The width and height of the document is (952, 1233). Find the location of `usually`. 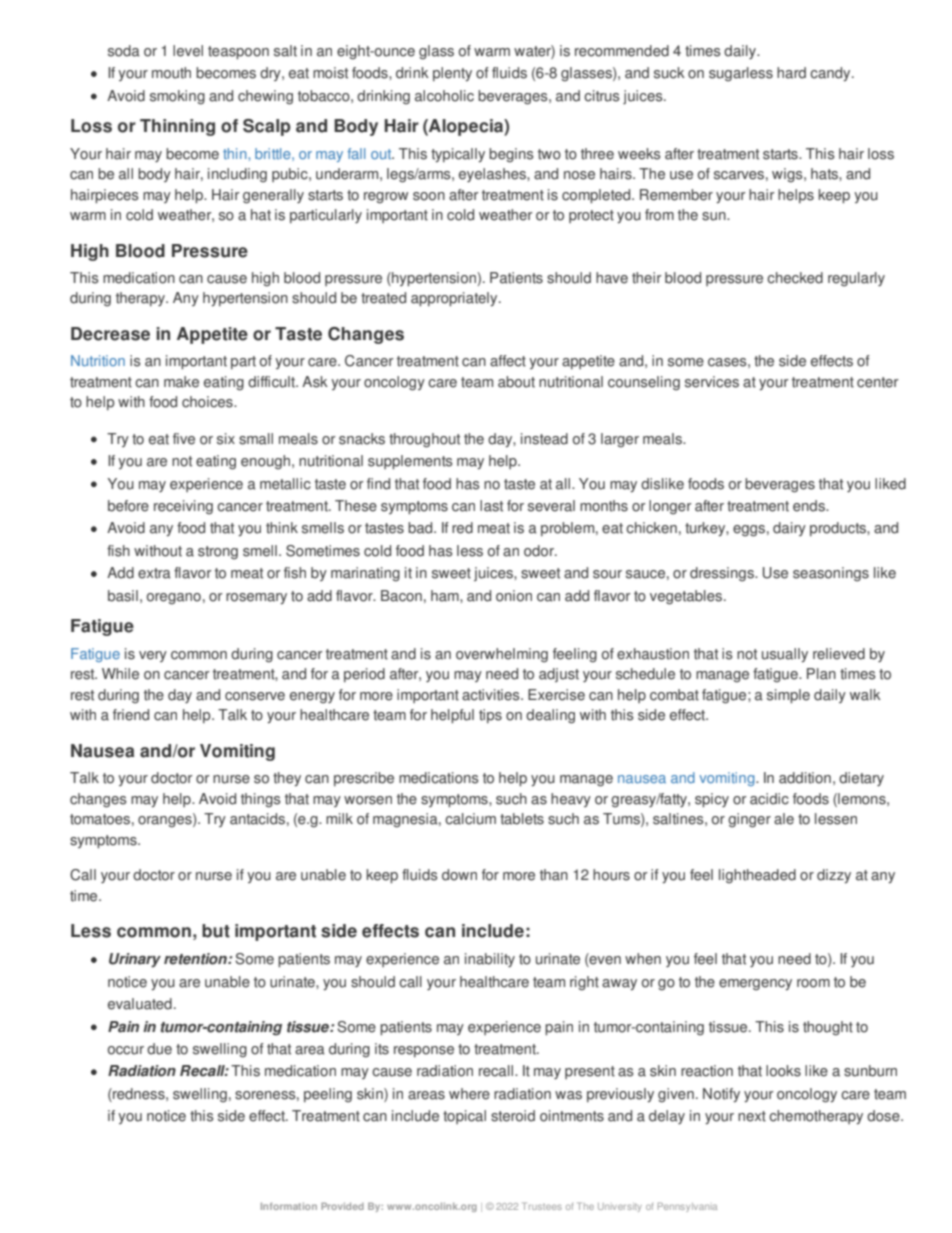

usually is located at coordinates (785, 655).
